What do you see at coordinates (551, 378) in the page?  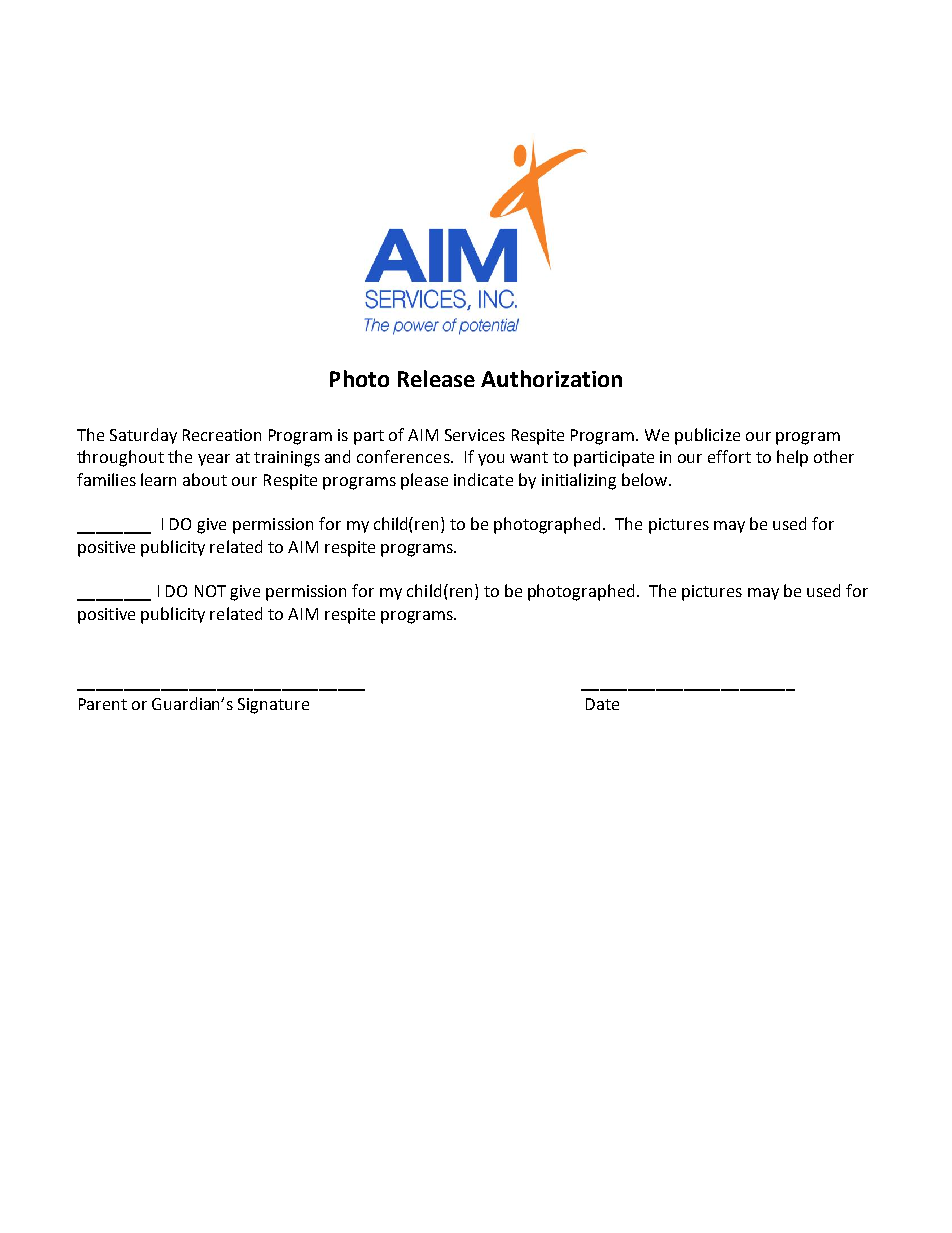 I see `Authorization` at bounding box center [551, 378].
